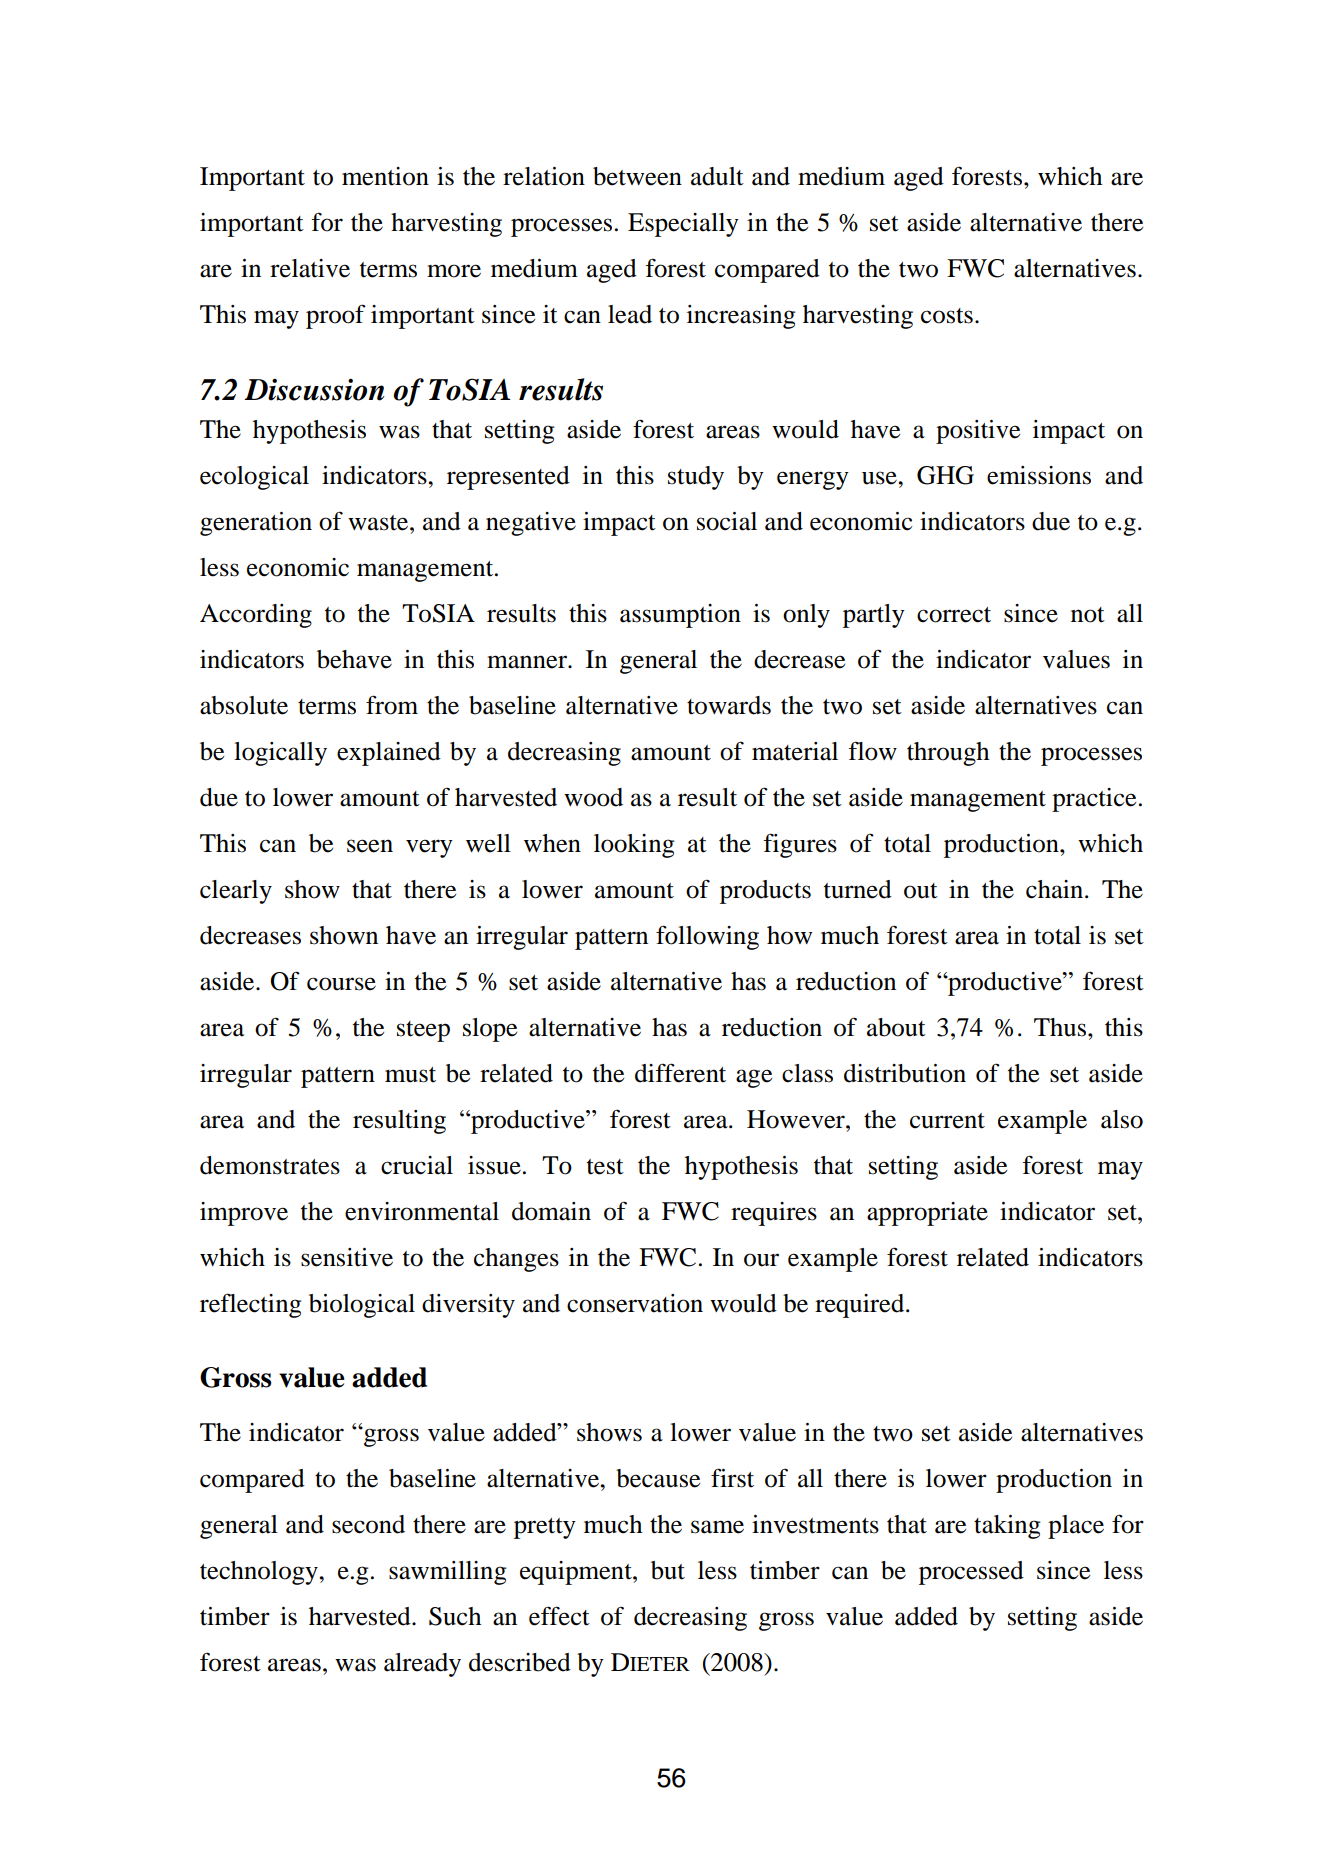 The image size is (1323, 1872). What do you see at coordinates (422, 1665) in the page?
I see `already` at bounding box center [422, 1665].
